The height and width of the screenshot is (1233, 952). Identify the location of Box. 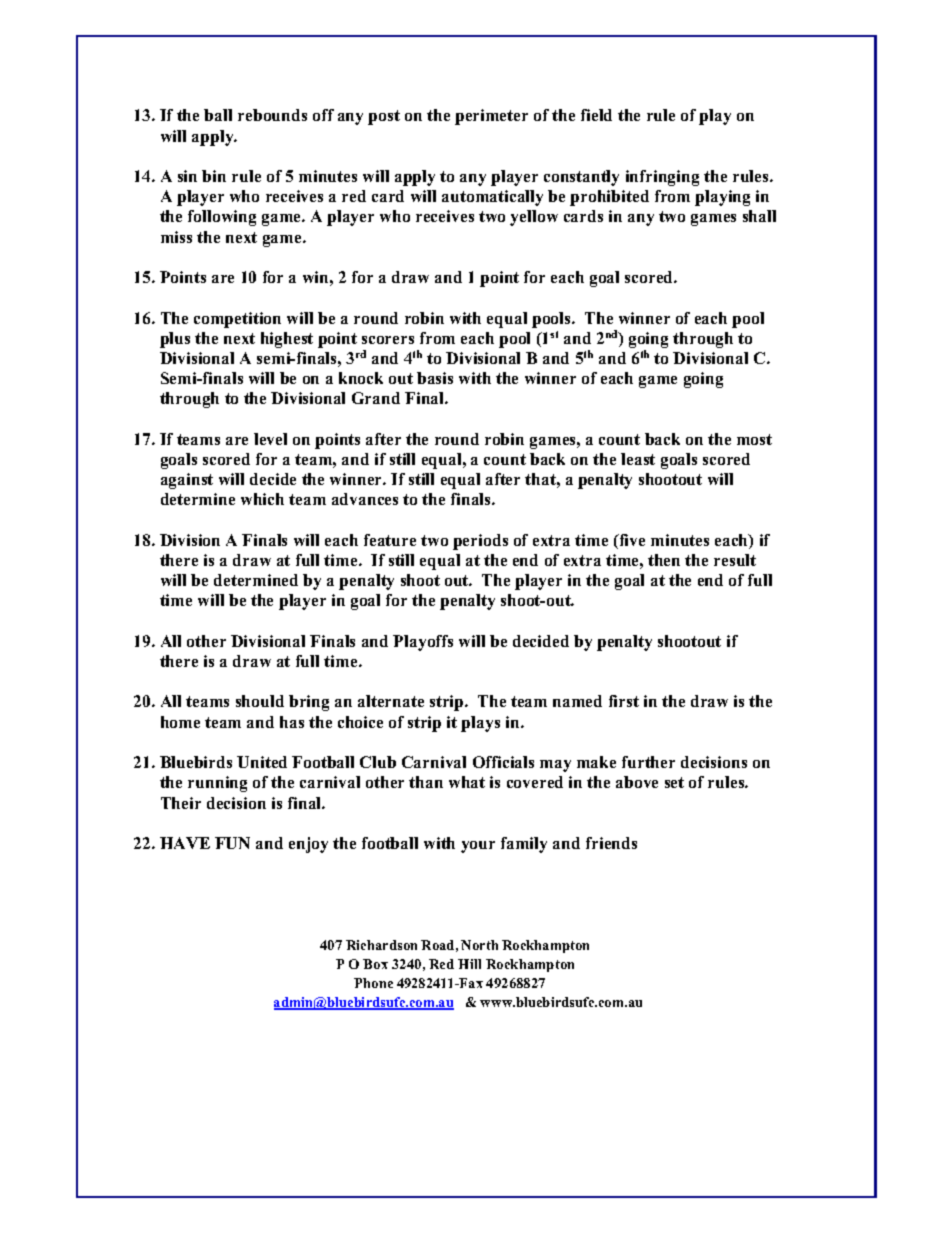
(375, 964).
